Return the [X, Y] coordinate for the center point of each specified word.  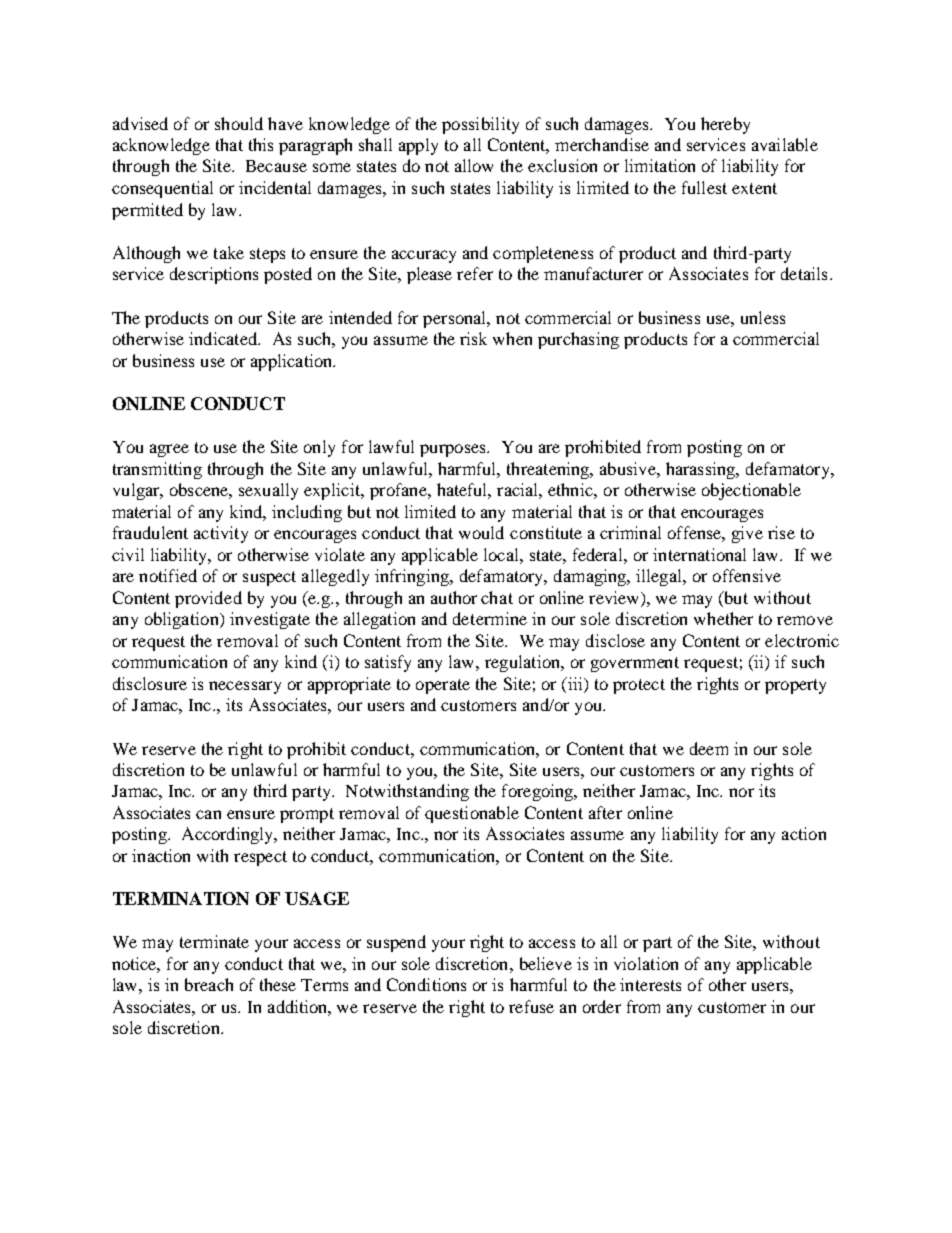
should [239, 123]
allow [474, 165]
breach [209, 984]
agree [169, 450]
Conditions [426, 984]
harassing [702, 470]
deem [709, 748]
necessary [245, 687]
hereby [725, 125]
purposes [454, 450]
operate [443, 686]
